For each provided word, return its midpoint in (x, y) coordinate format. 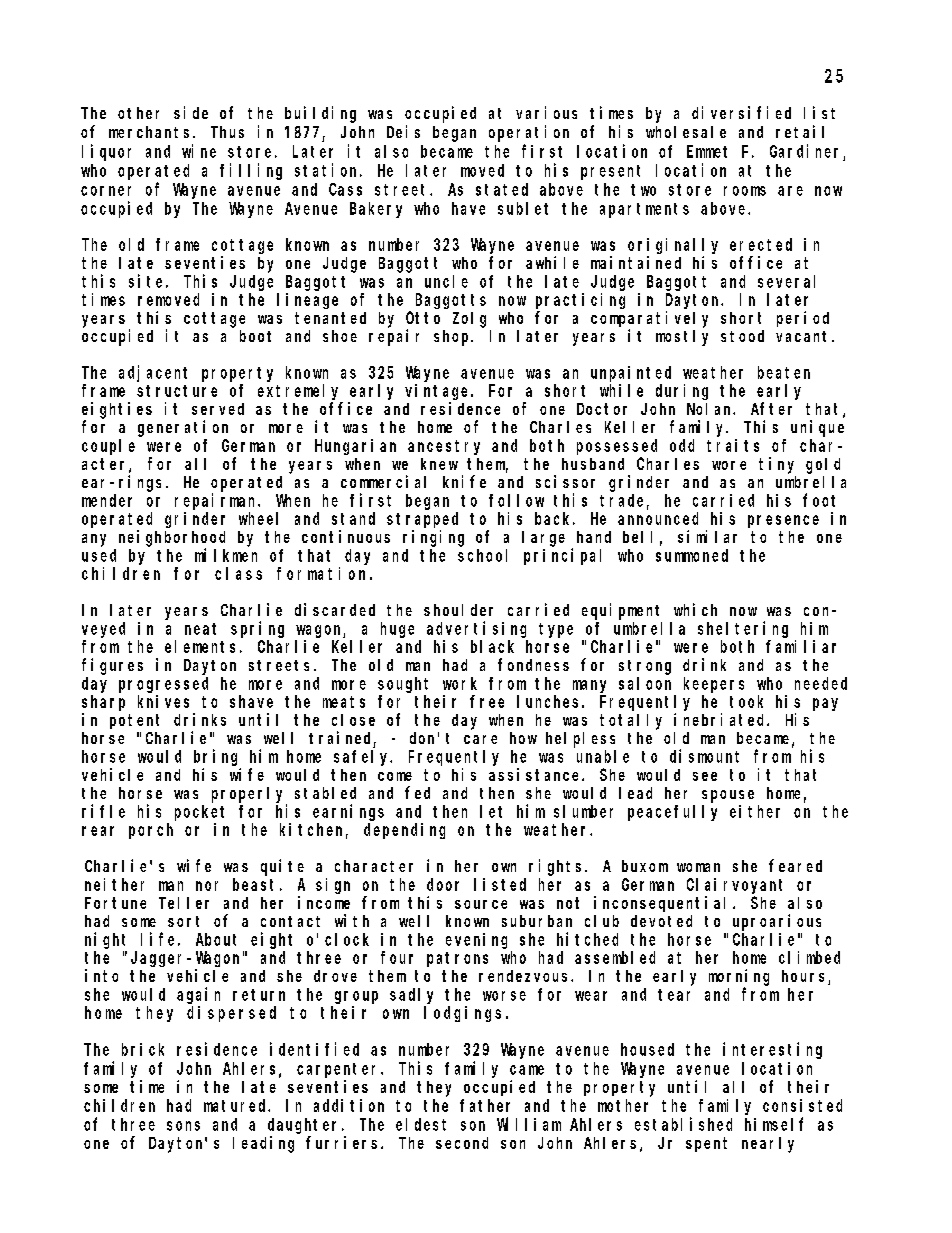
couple (108, 447)
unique (817, 428)
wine (199, 151)
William (529, 1124)
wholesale (686, 132)
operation (529, 133)
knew (439, 464)
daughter (306, 1126)
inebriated (721, 719)
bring (215, 757)
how (523, 738)
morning (739, 977)
